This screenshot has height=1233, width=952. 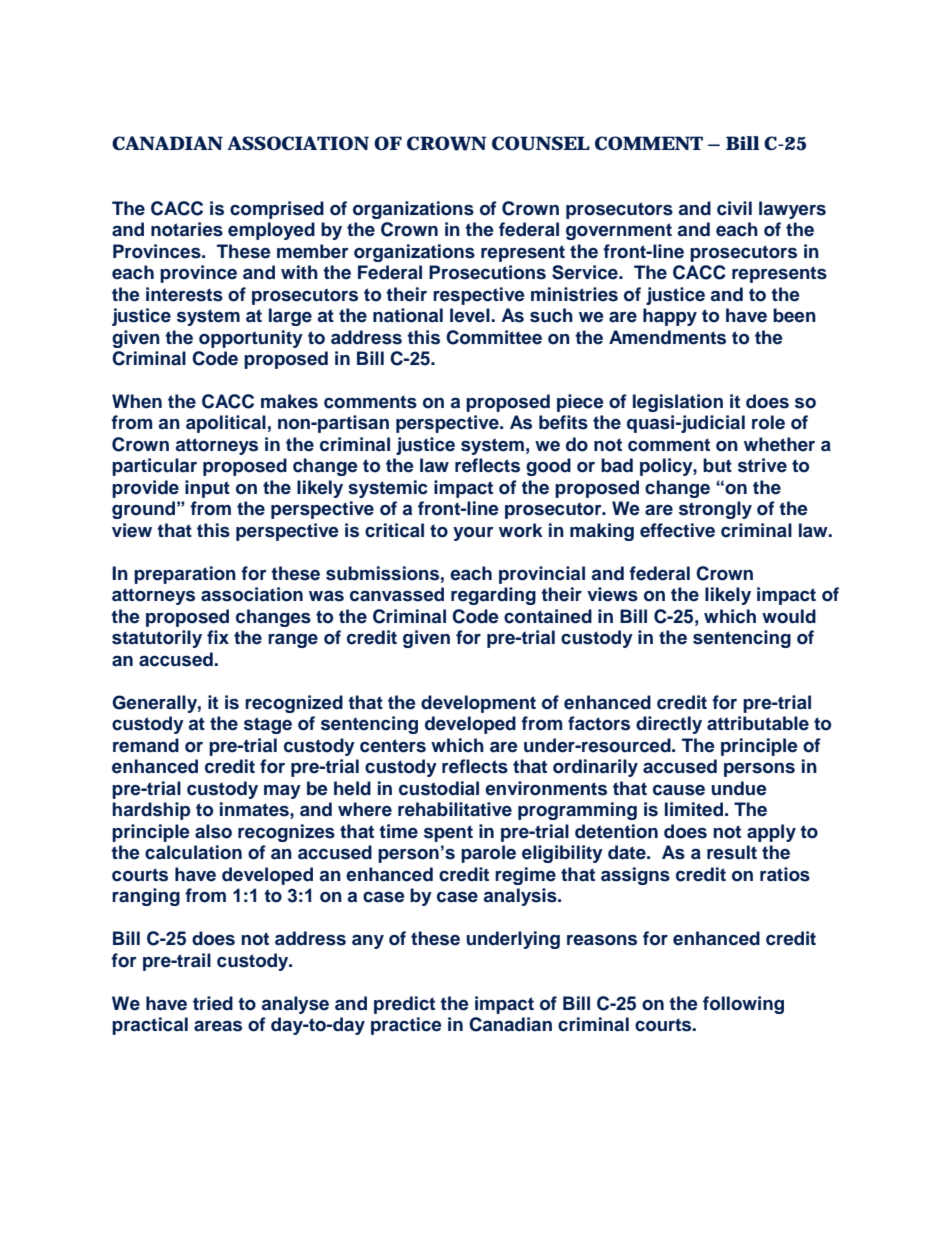 What do you see at coordinates (739, 788) in the screenshot?
I see `undue` at bounding box center [739, 788].
